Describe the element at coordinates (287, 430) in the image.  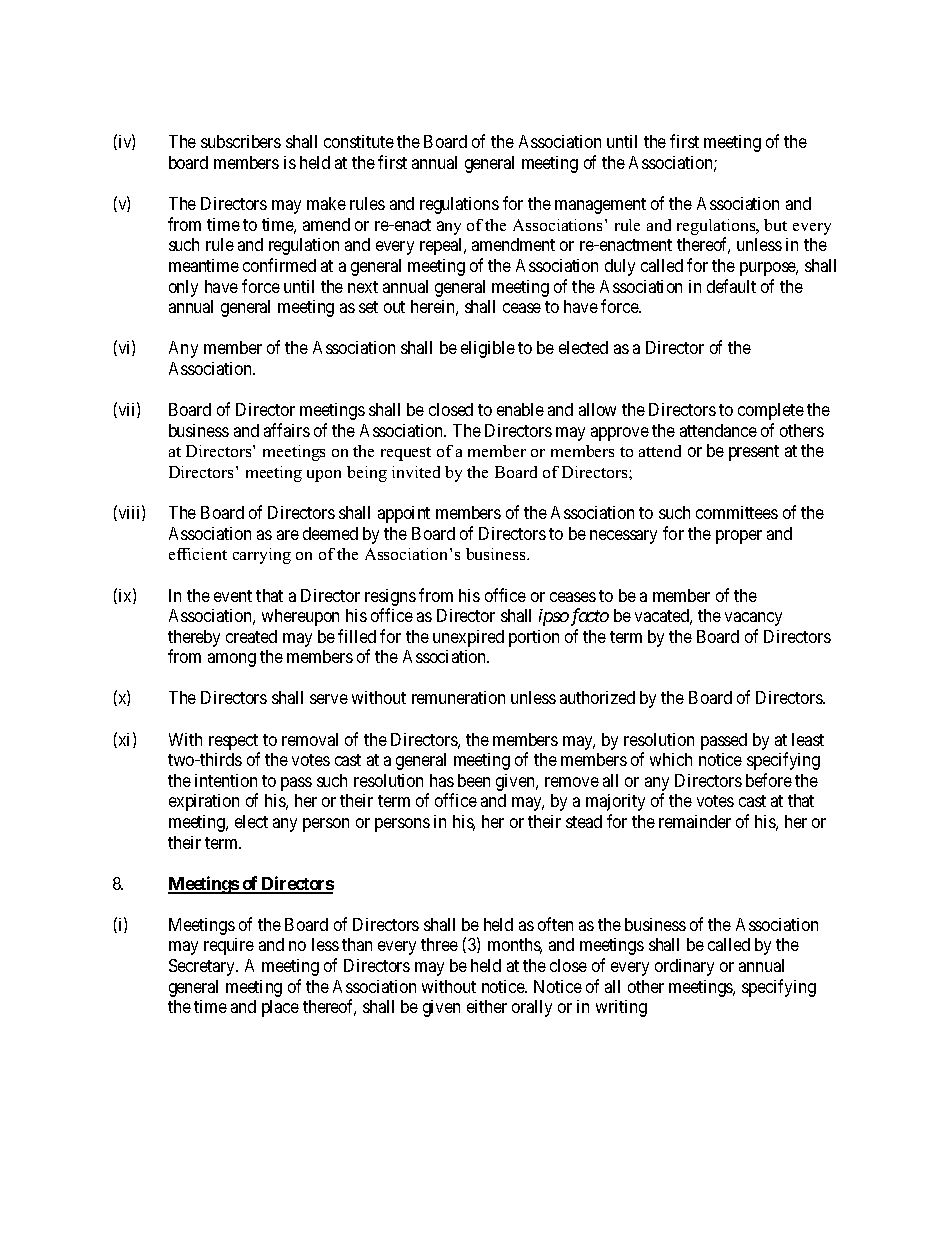
I see `affairs` at that location.
